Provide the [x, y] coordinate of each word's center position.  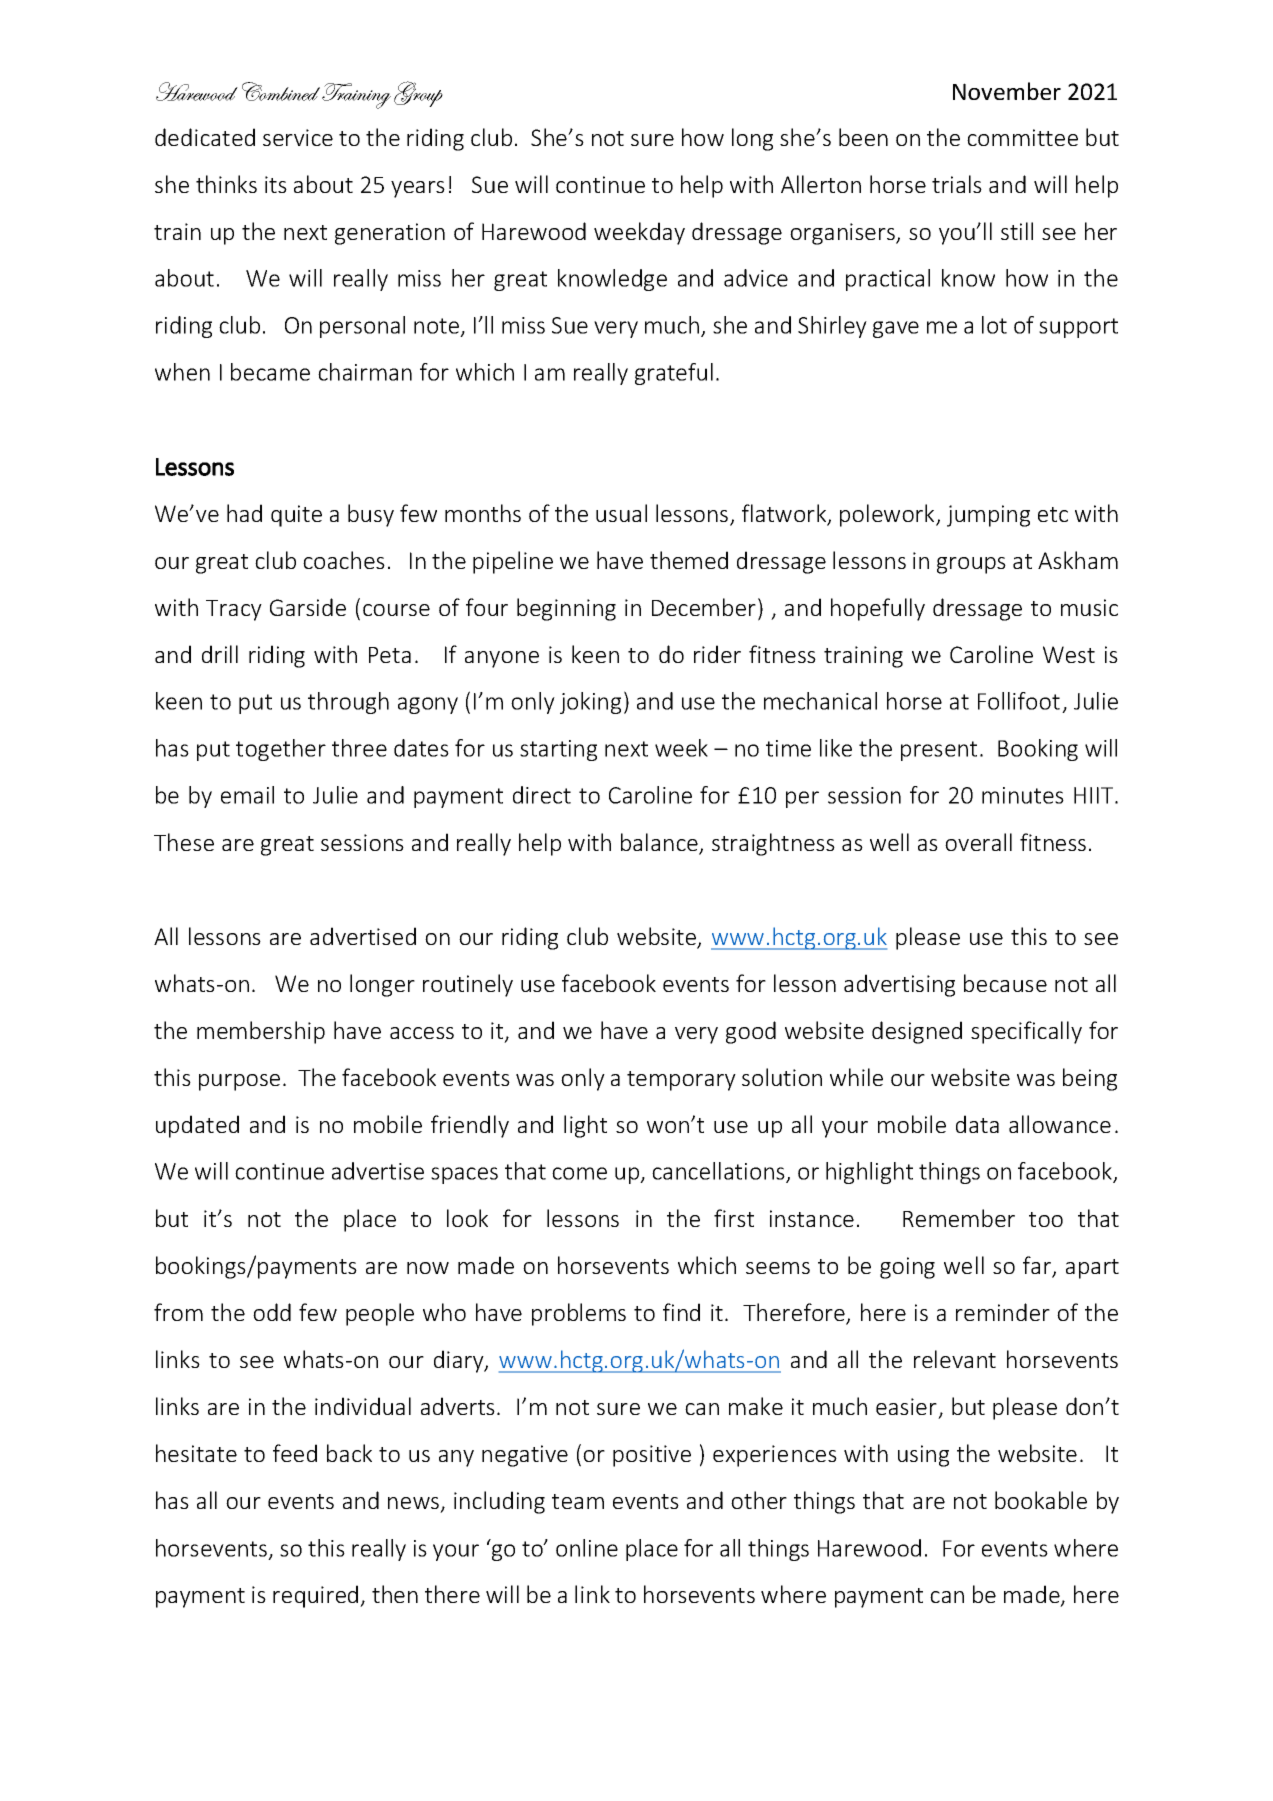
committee [1022, 137]
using [923, 1456]
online [587, 1548]
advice [756, 278]
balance [660, 843]
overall [978, 842]
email [247, 795]
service [298, 137]
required [317, 1596]
